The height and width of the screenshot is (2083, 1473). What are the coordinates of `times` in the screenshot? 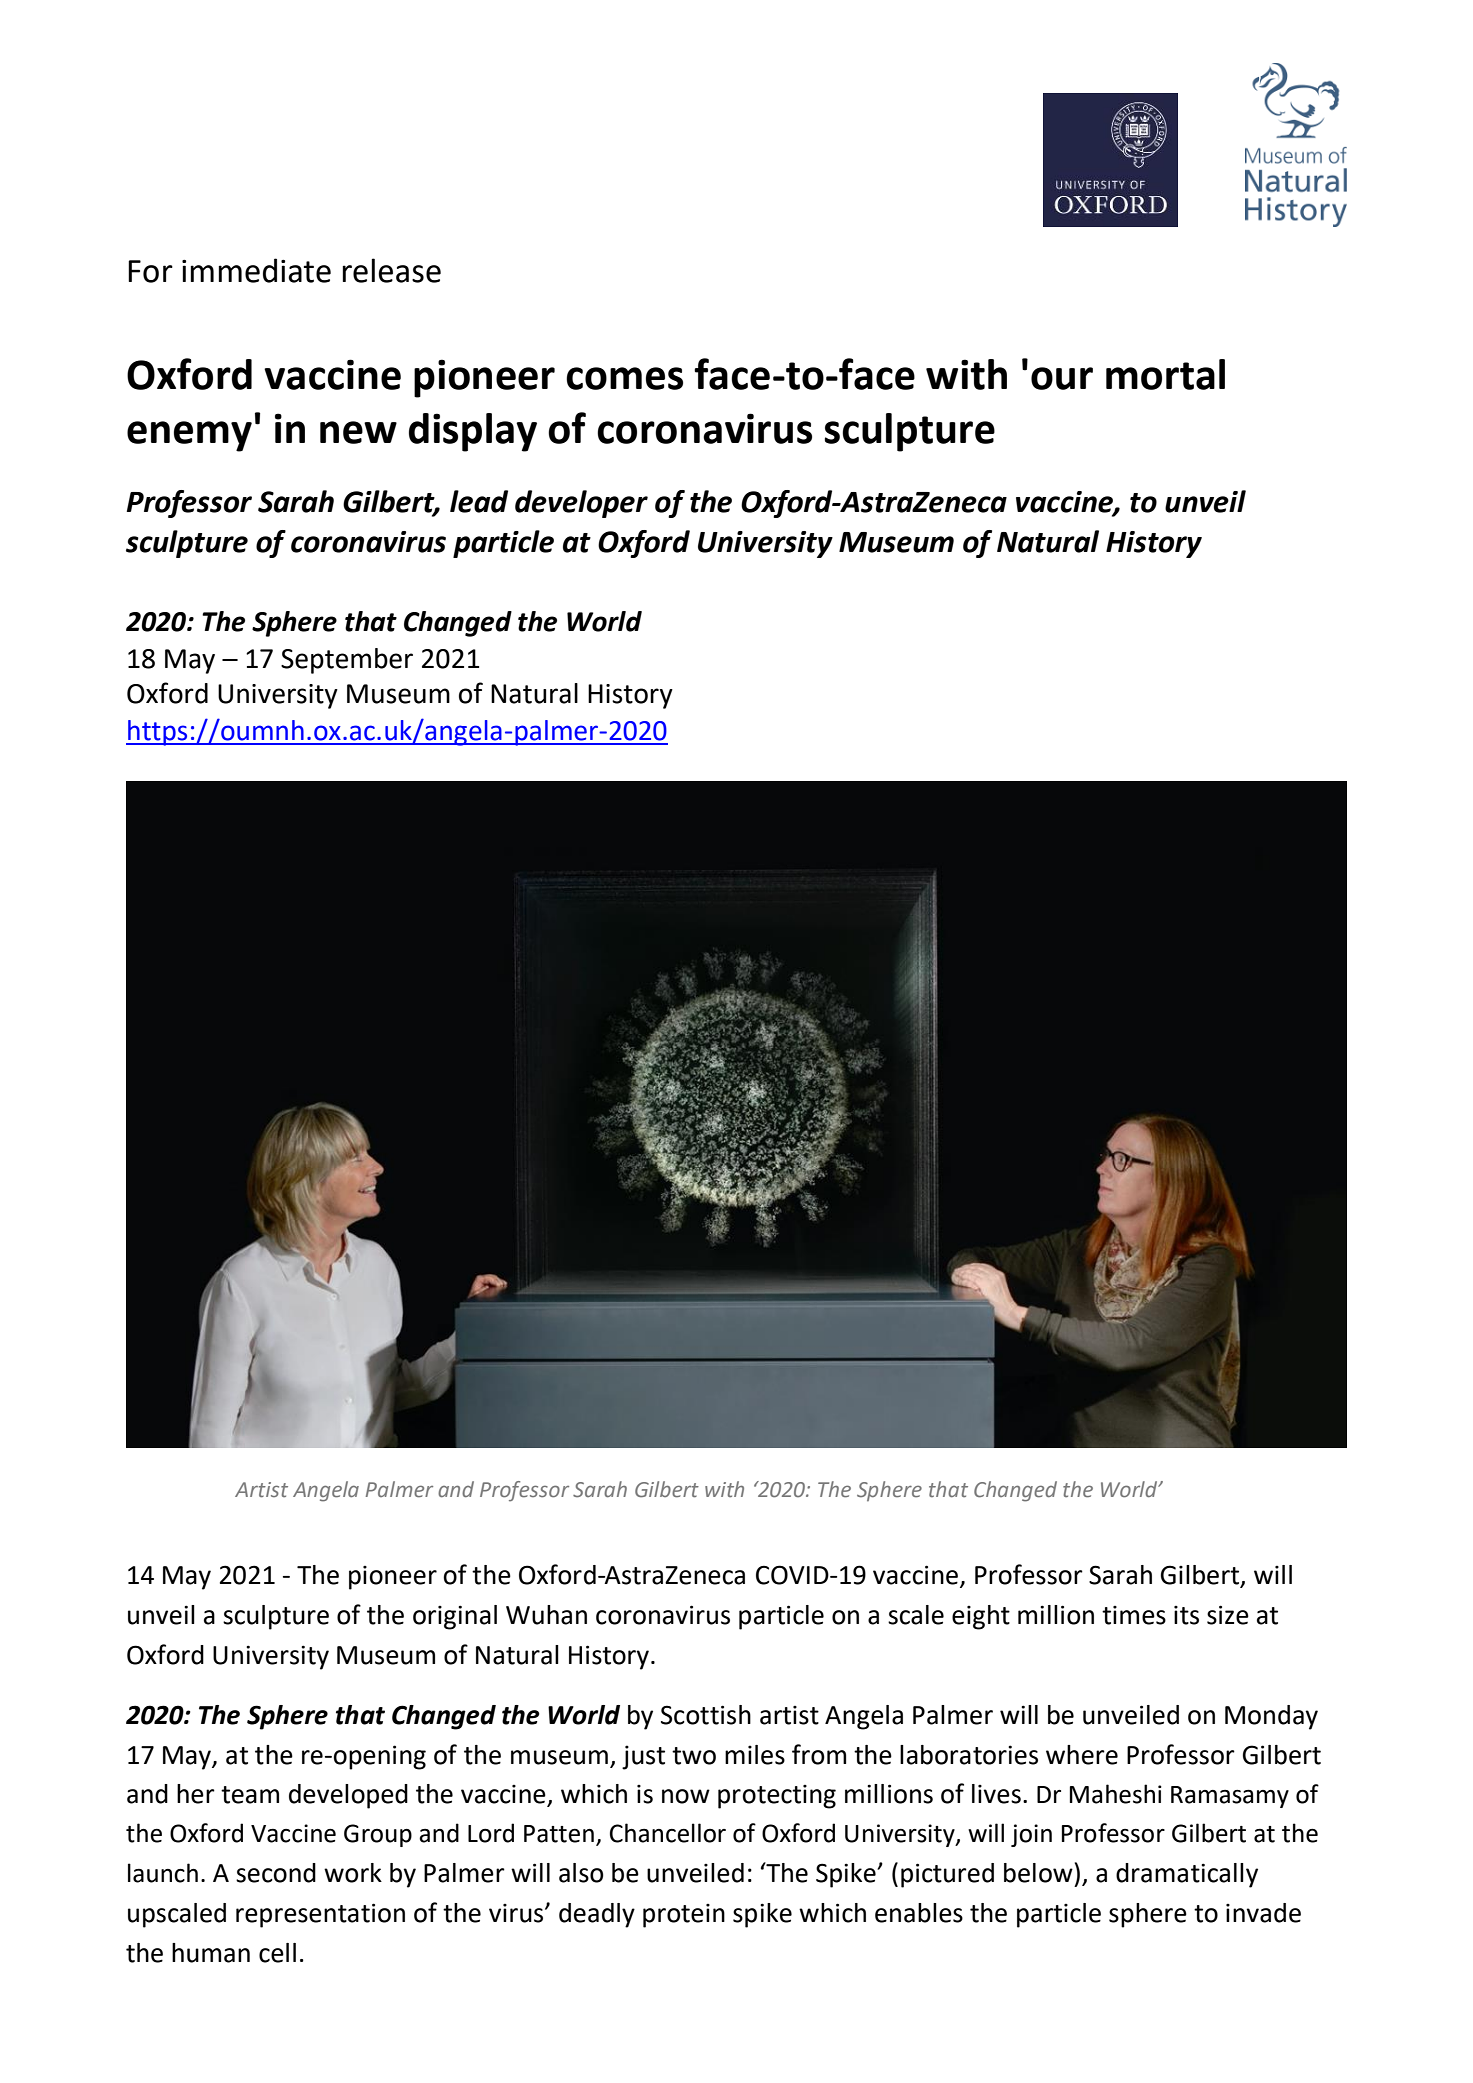 It's located at (1134, 1615).
